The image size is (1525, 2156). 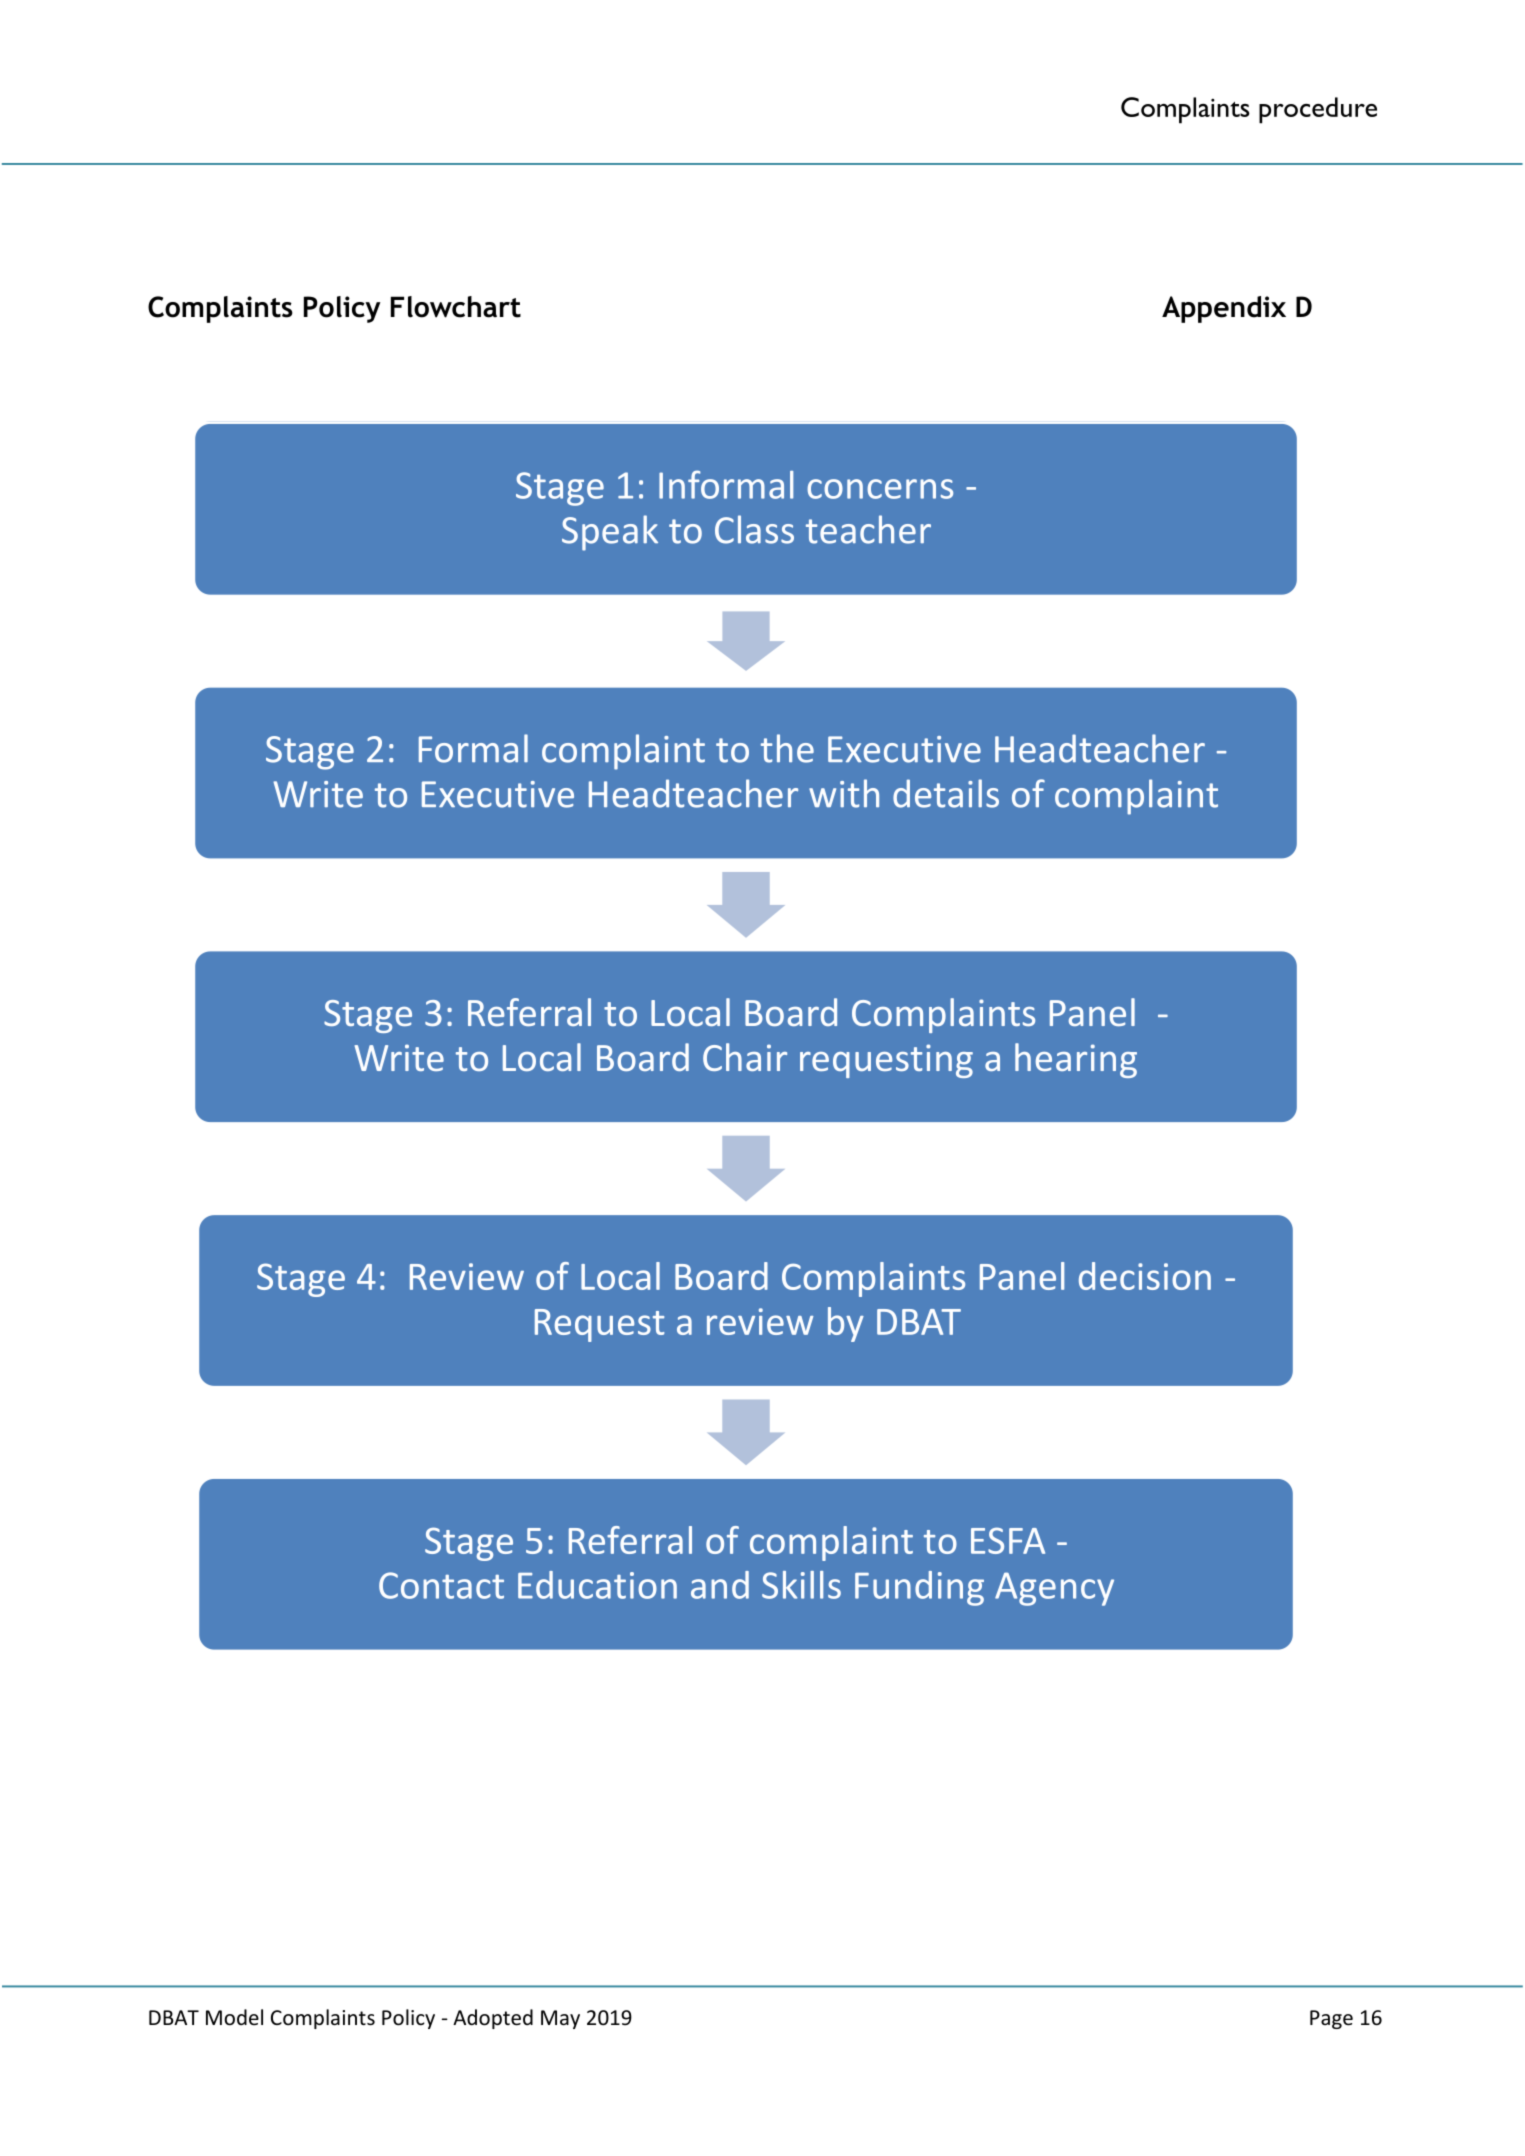 What do you see at coordinates (493, 2019) in the screenshot?
I see `Adopted` at bounding box center [493, 2019].
